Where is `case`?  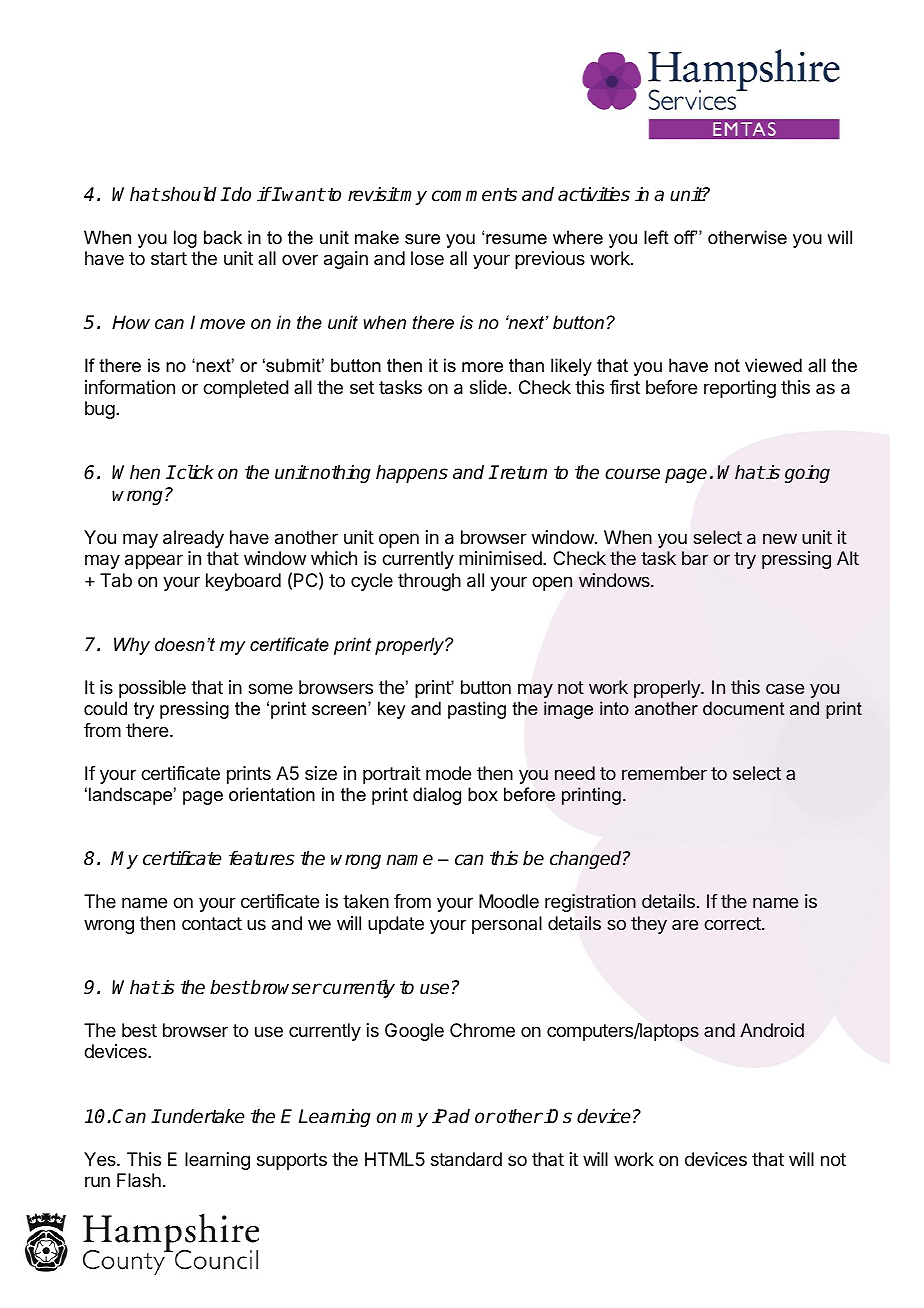
case is located at coordinates (785, 688).
